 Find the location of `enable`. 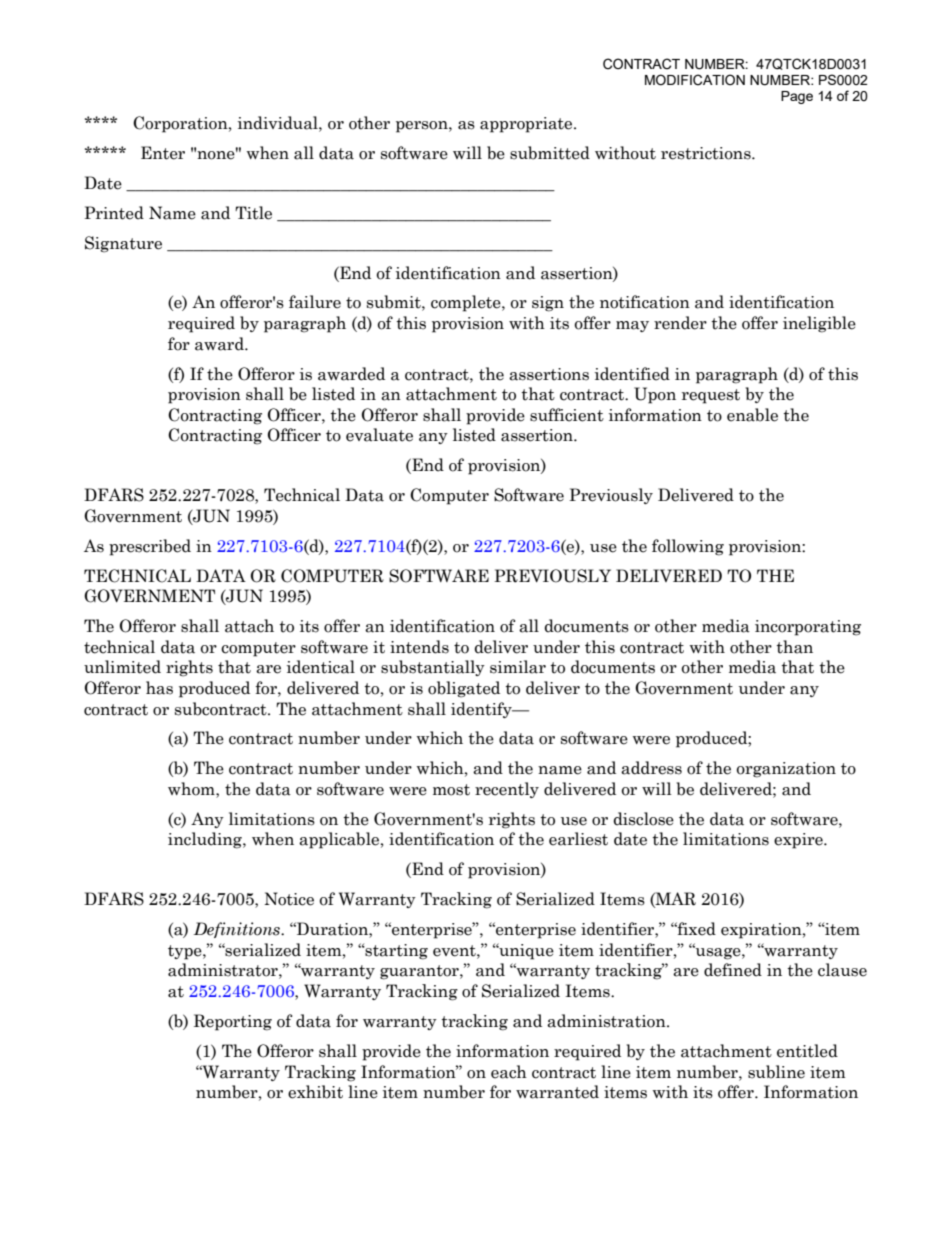

enable is located at coordinates (752, 415).
